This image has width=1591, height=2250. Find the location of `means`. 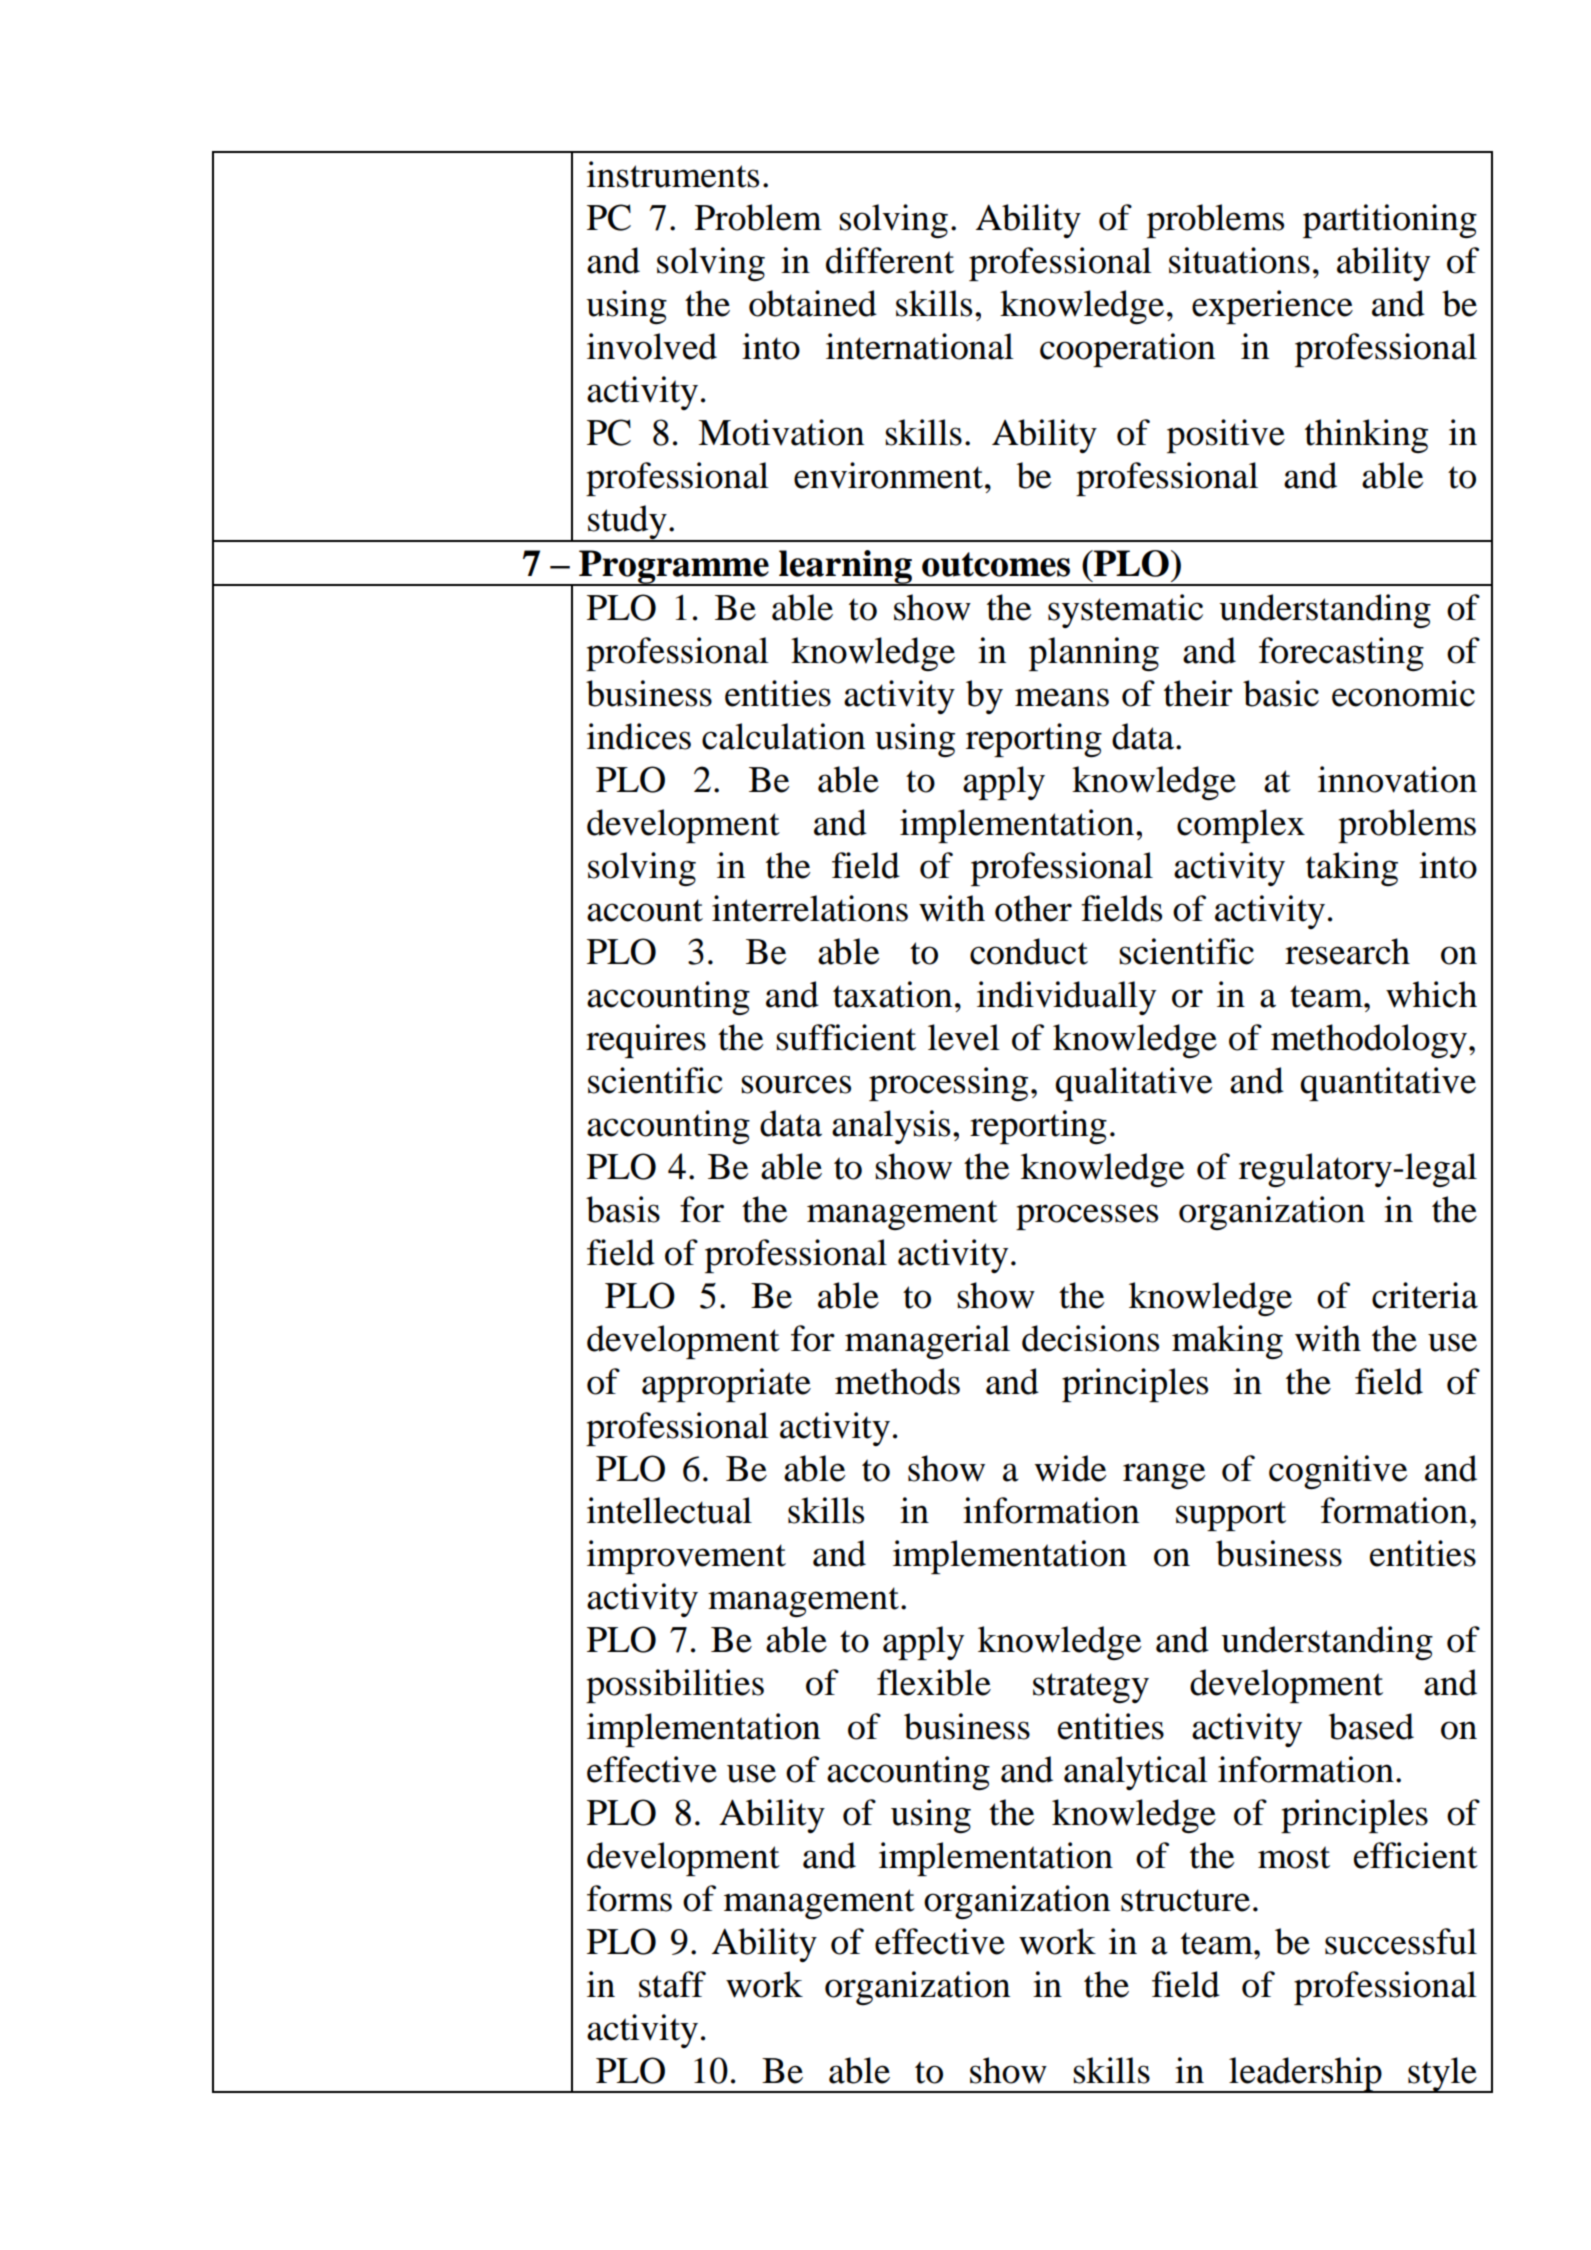

means is located at coordinates (1062, 697).
